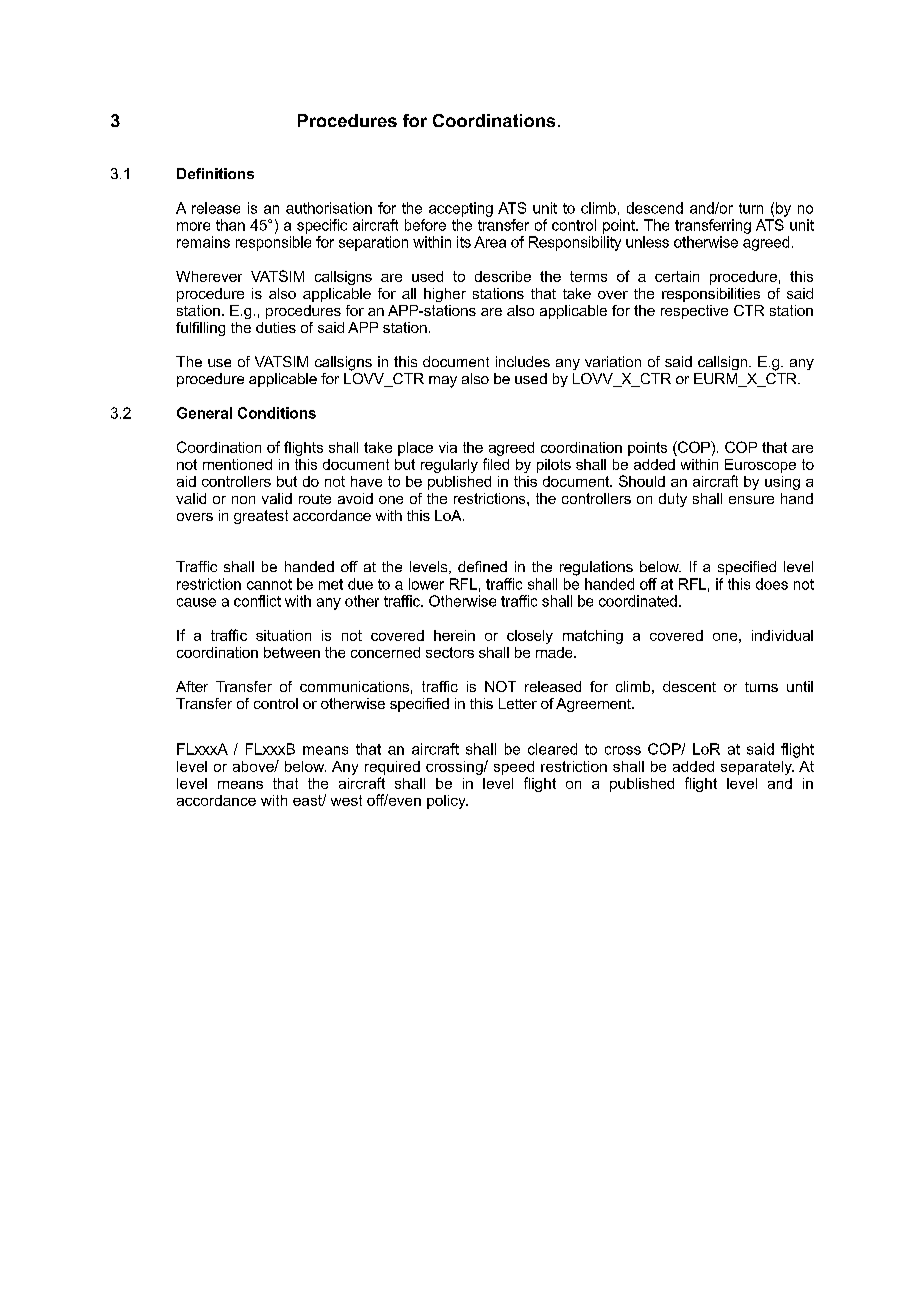 The height and width of the screenshot is (1308, 924). I want to click on ensure, so click(751, 500).
